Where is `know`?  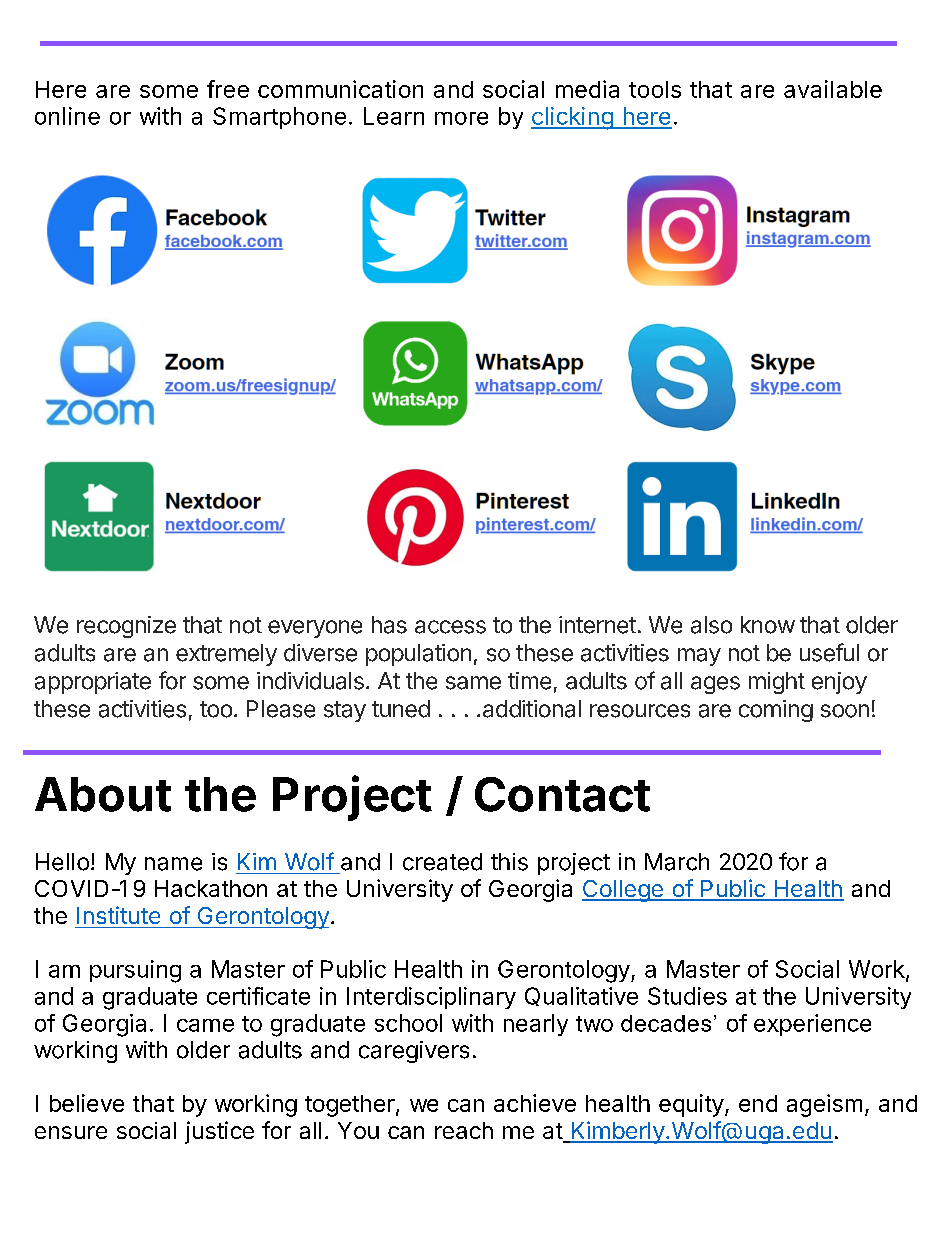
know is located at coordinates (768, 625).
